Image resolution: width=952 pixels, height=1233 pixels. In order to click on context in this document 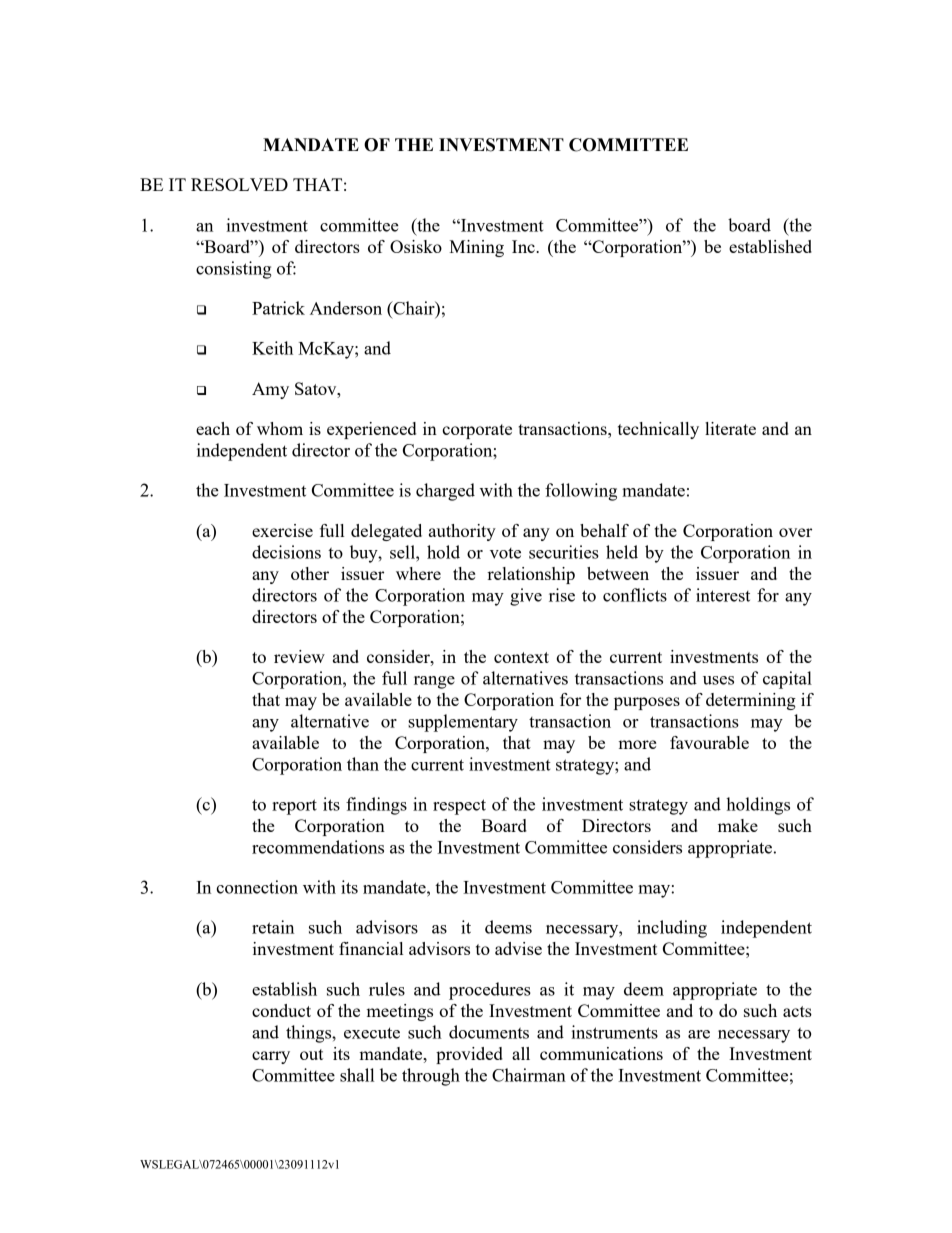, I will do `click(521, 657)`.
